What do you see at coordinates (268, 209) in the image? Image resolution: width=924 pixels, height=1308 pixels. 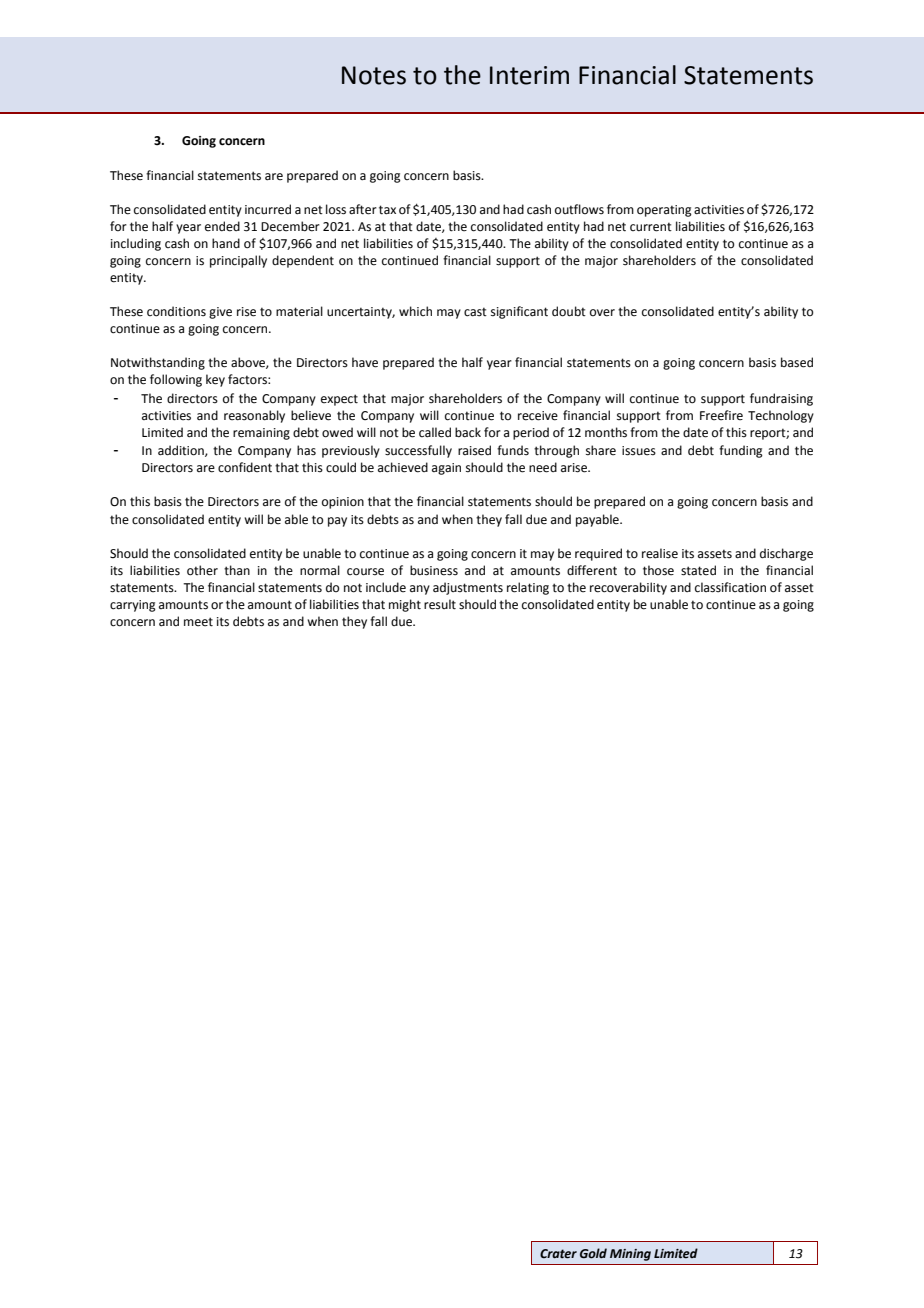 I see `incurred` at bounding box center [268, 209].
